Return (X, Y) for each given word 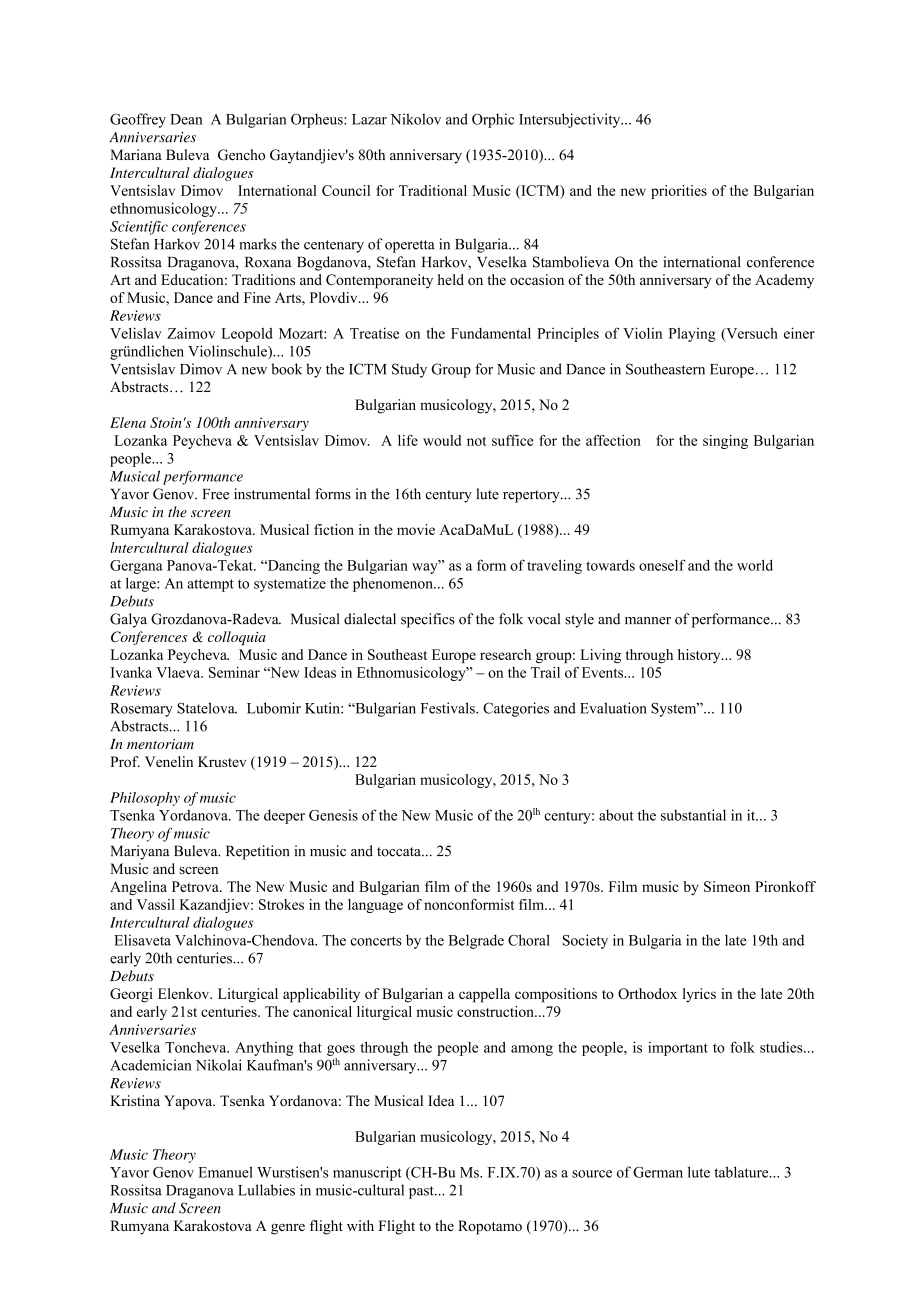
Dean (186, 119)
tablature (742, 1172)
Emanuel (225, 1172)
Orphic (493, 120)
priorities (679, 192)
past (422, 1192)
